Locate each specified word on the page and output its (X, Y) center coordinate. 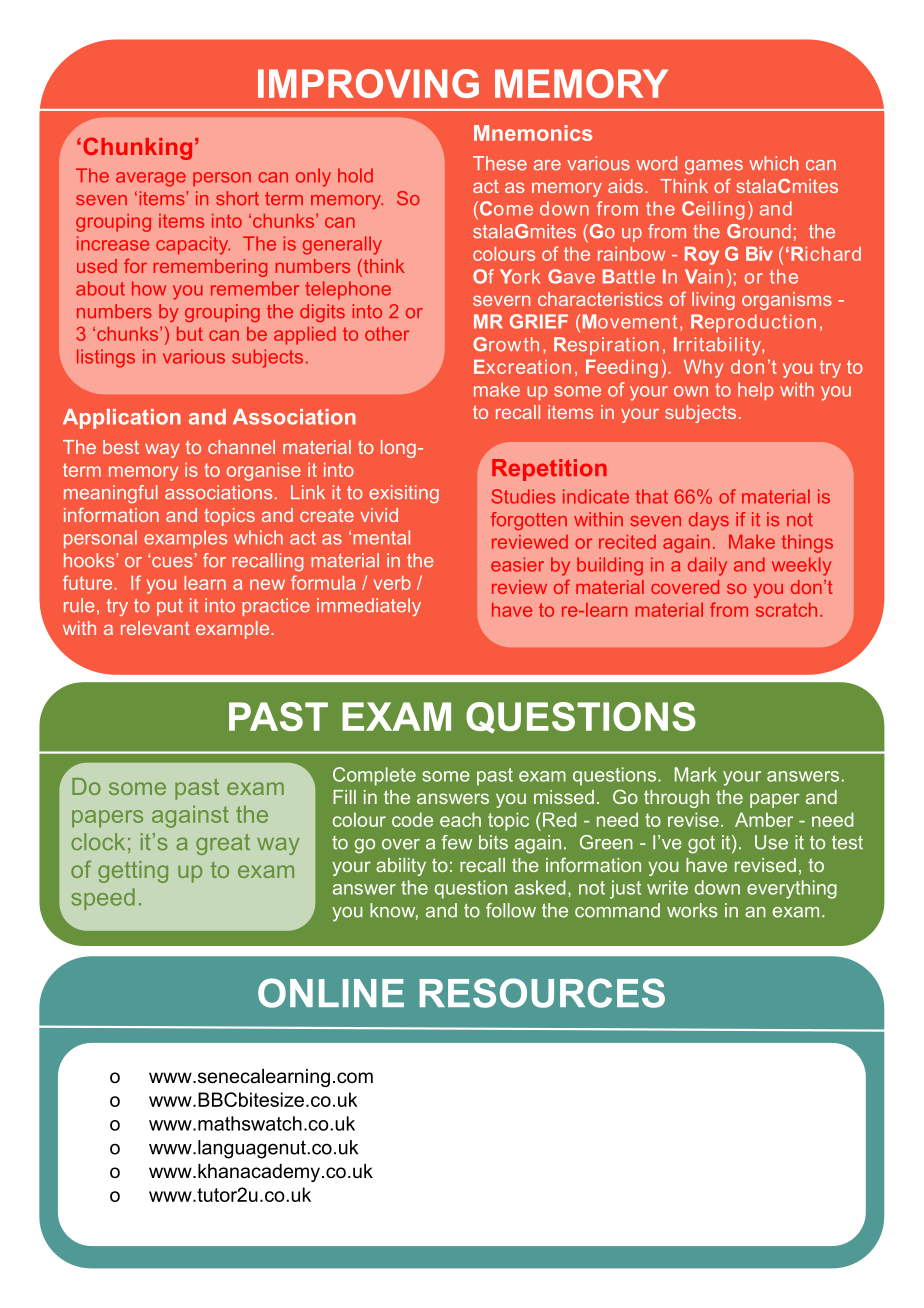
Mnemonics (533, 133)
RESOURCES (542, 993)
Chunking (137, 148)
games (714, 167)
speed (103, 899)
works (692, 910)
